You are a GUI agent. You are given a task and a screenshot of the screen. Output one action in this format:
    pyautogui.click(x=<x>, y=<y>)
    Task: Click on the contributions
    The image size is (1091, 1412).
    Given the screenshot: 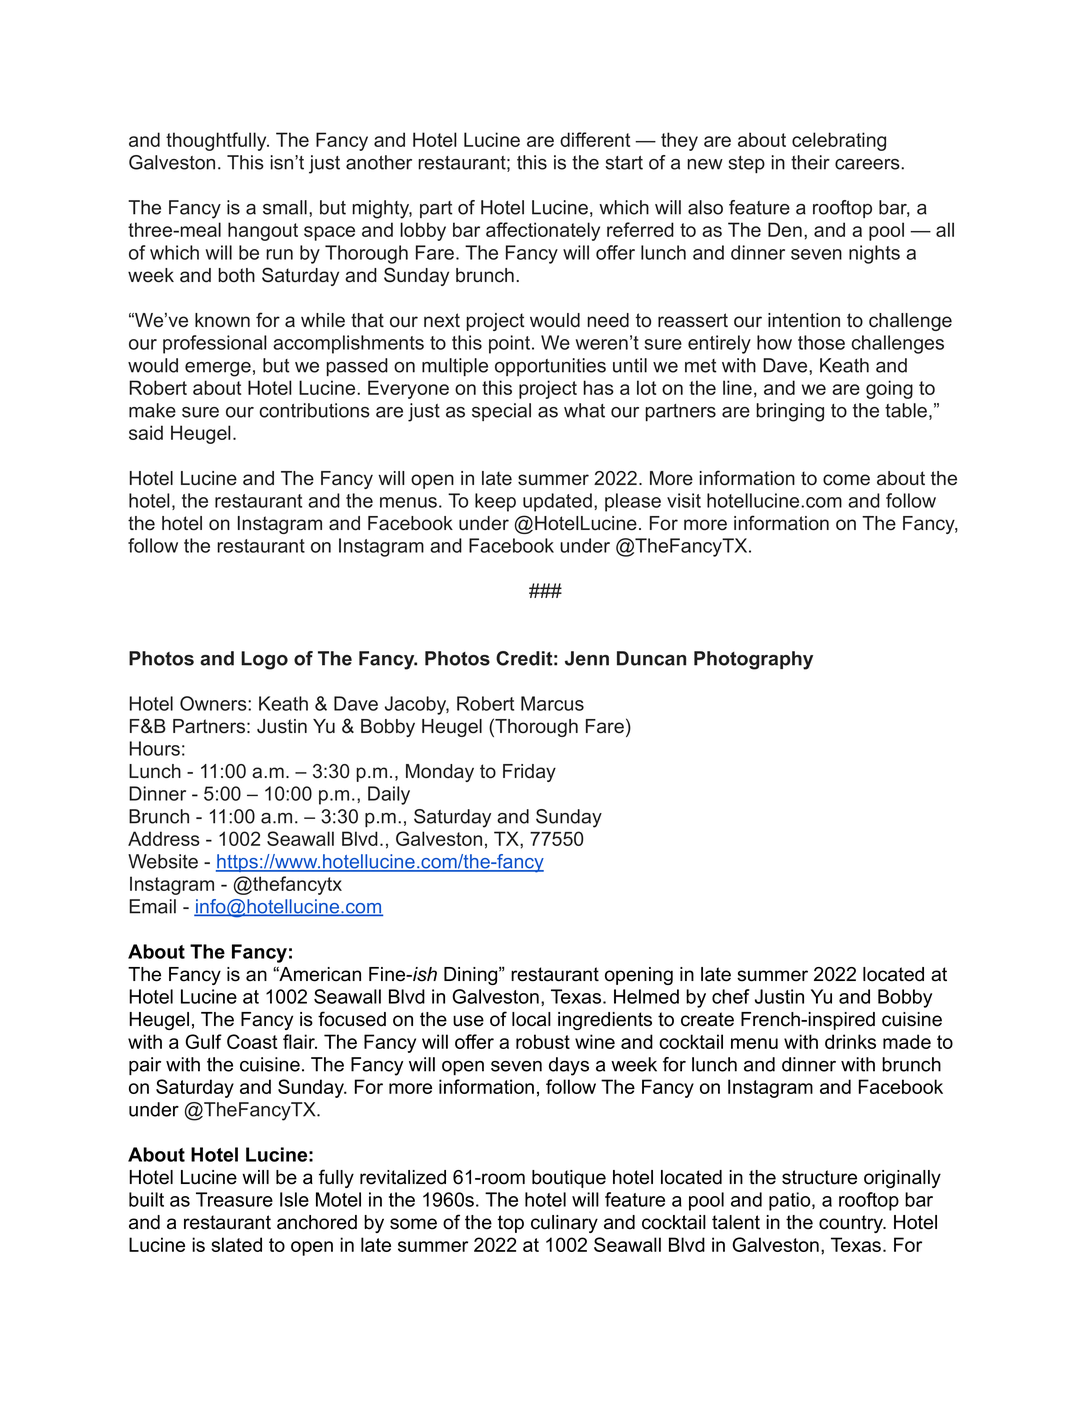 What is the action you would take?
    pyautogui.click(x=314, y=410)
